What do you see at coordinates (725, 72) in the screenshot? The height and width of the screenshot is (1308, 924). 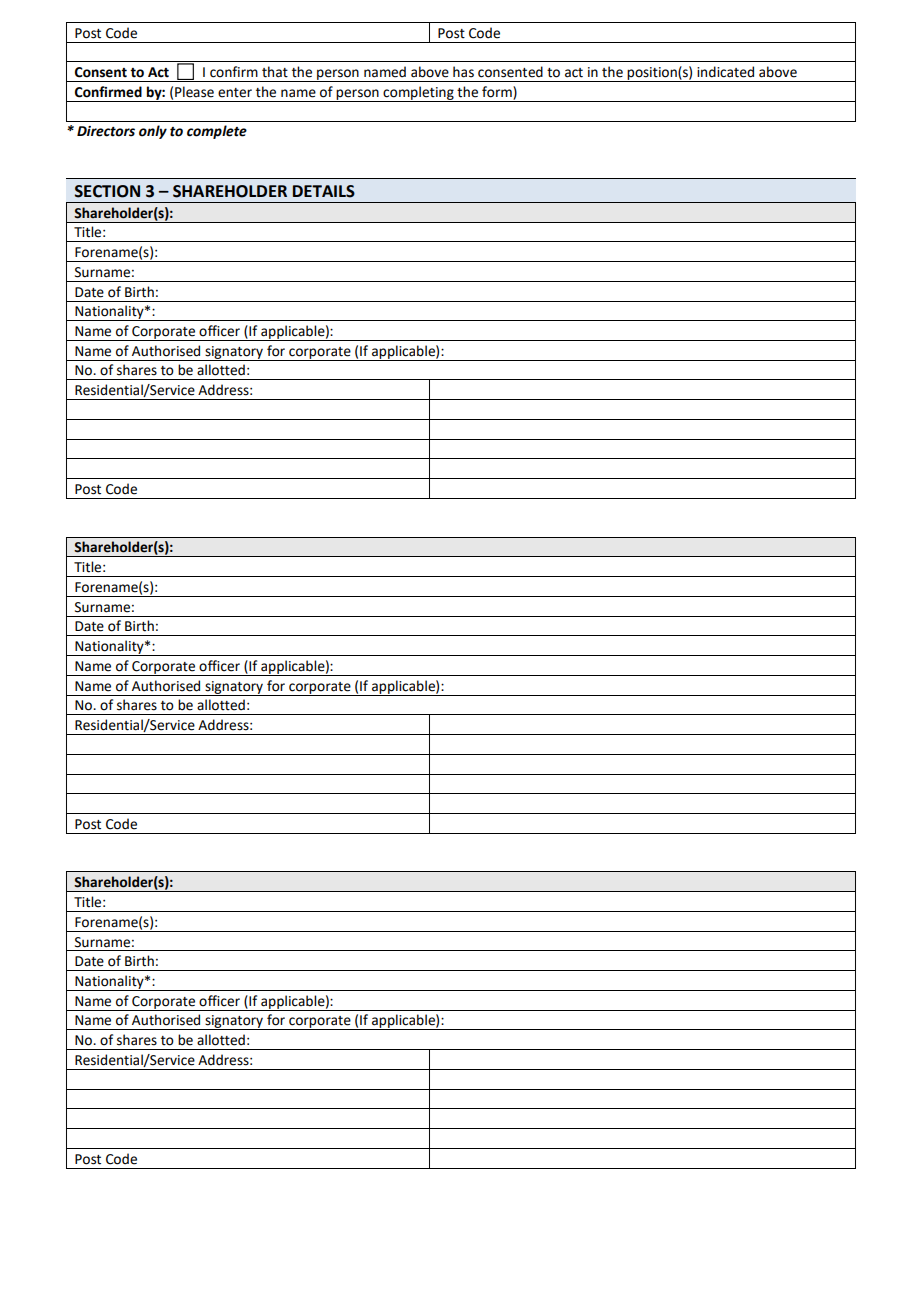 I see `indicated` at bounding box center [725, 72].
